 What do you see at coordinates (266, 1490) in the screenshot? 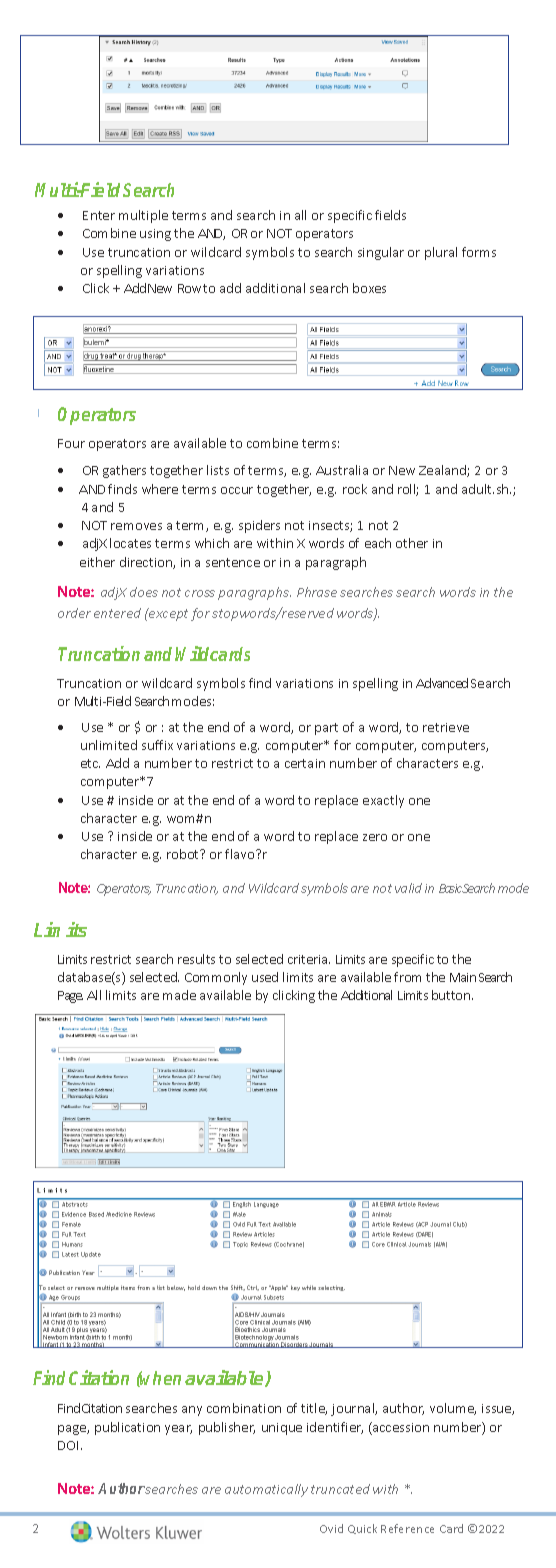
I see `automatically` at bounding box center [266, 1490].
